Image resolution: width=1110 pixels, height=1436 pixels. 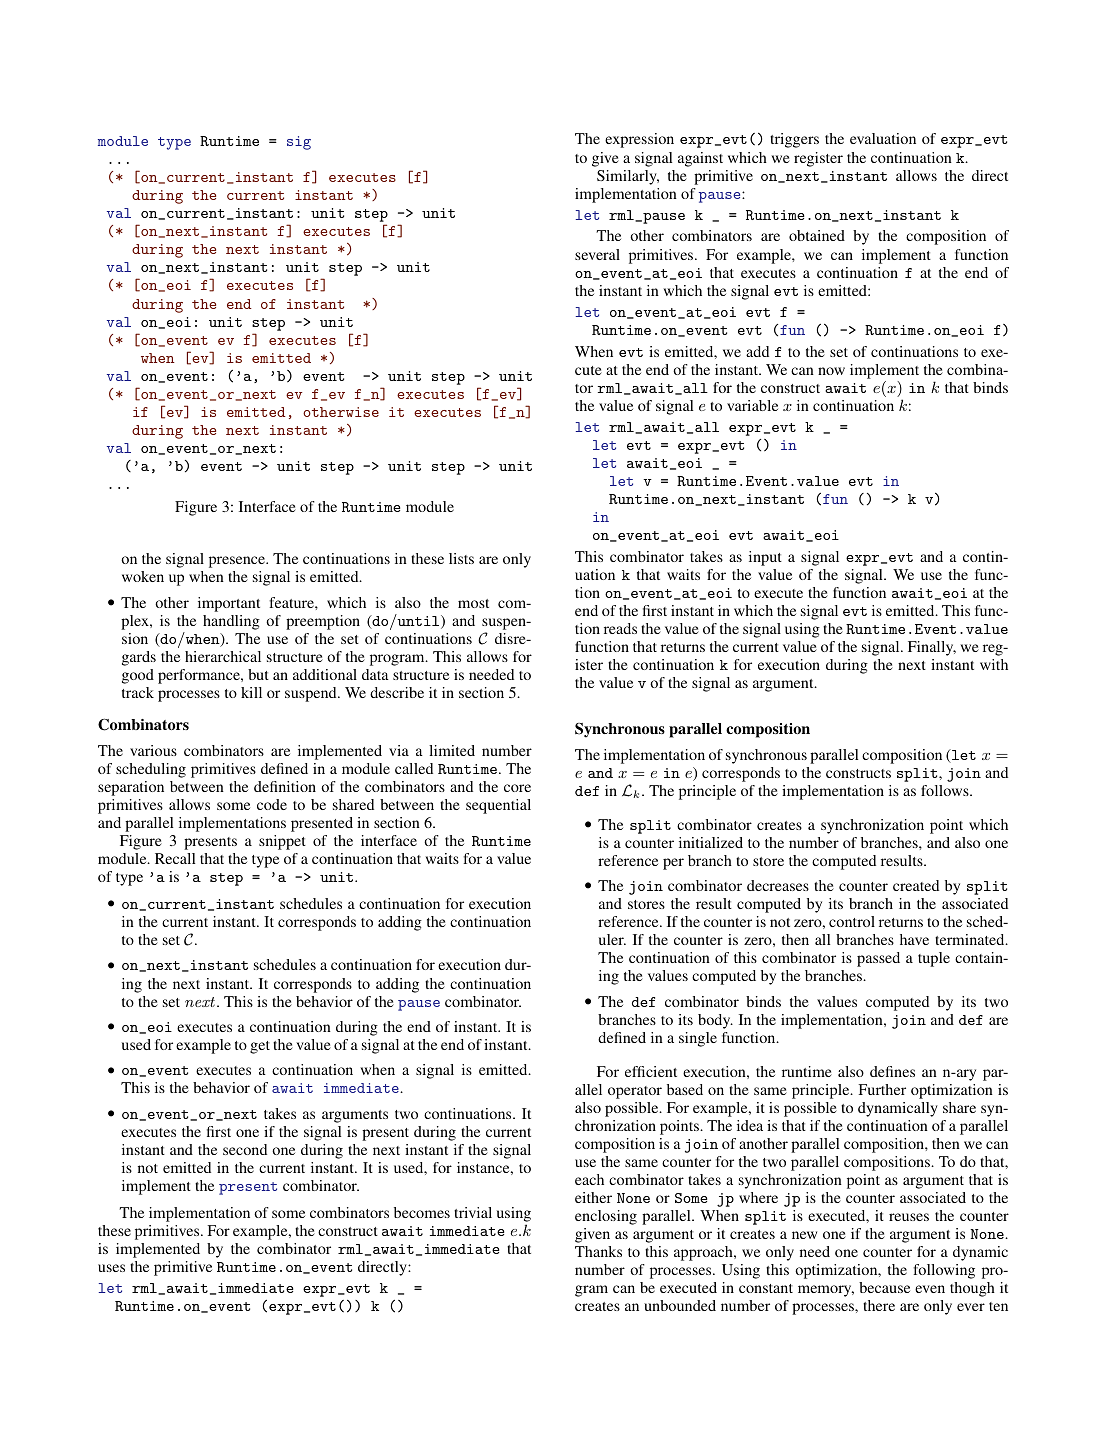 What do you see at coordinates (461, 558) in the image?
I see `lists` at bounding box center [461, 558].
